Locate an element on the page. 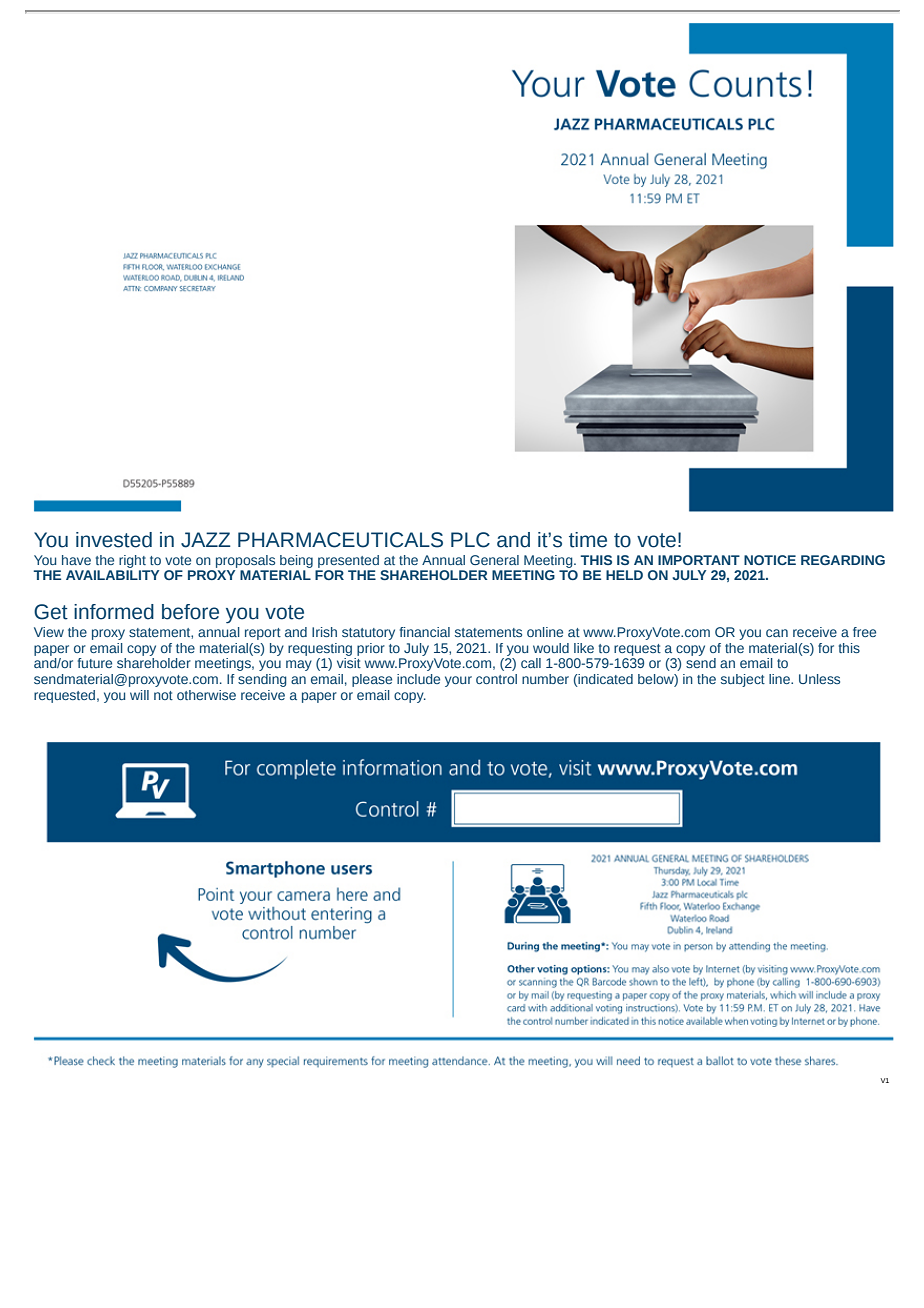 The height and width of the page is (1308, 924). PLC is located at coordinates (470, 540).
